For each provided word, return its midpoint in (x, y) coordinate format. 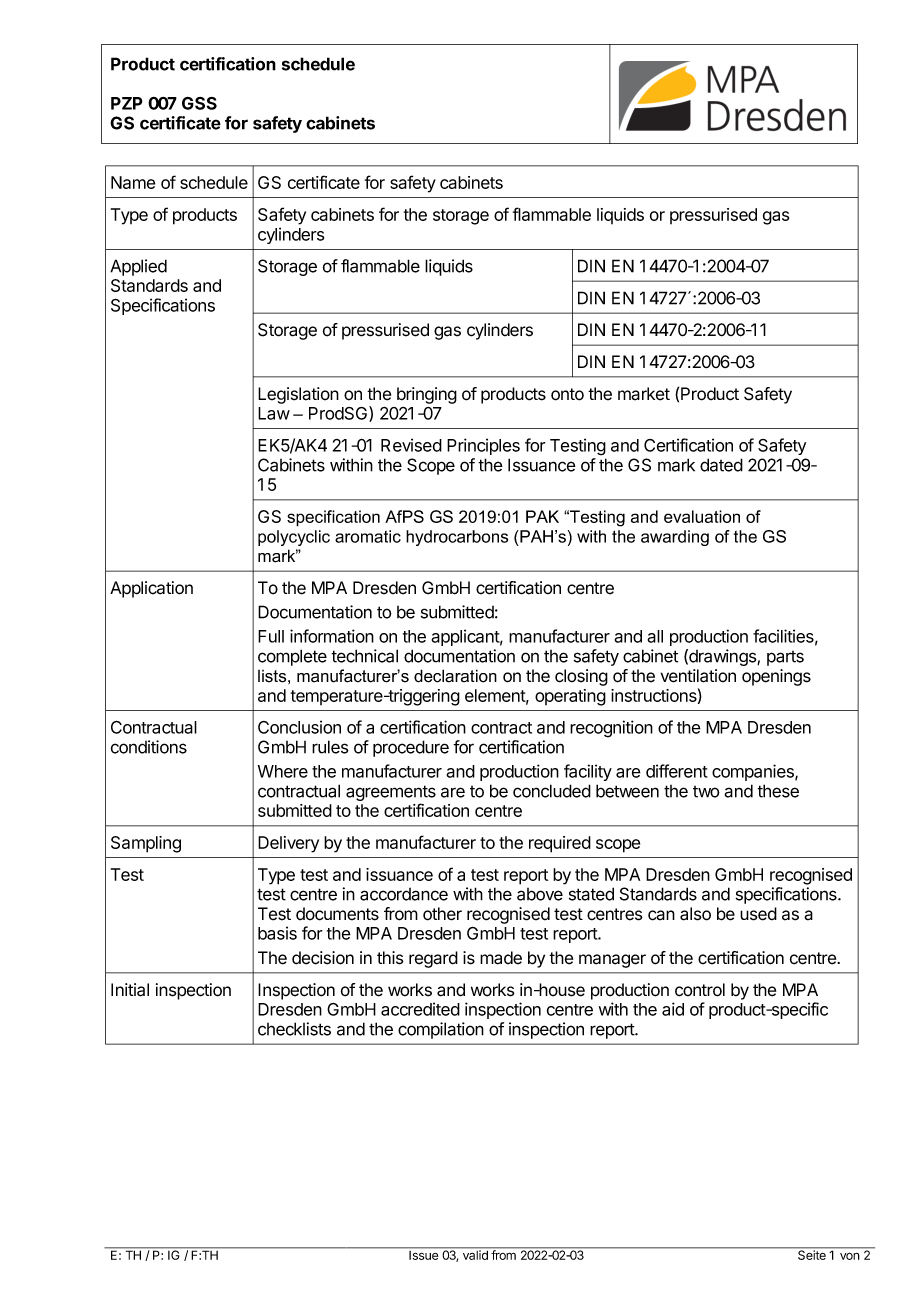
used (758, 914)
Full (271, 636)
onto (567, 394)
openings (776, 677)
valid (475, 1254)
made (501, 958)
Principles (483, 446)
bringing (427, 395)
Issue (424, 1254)
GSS (199, 103)
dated (721, 465)
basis (277, 933)
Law (274, 413)
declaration (455, 676)
